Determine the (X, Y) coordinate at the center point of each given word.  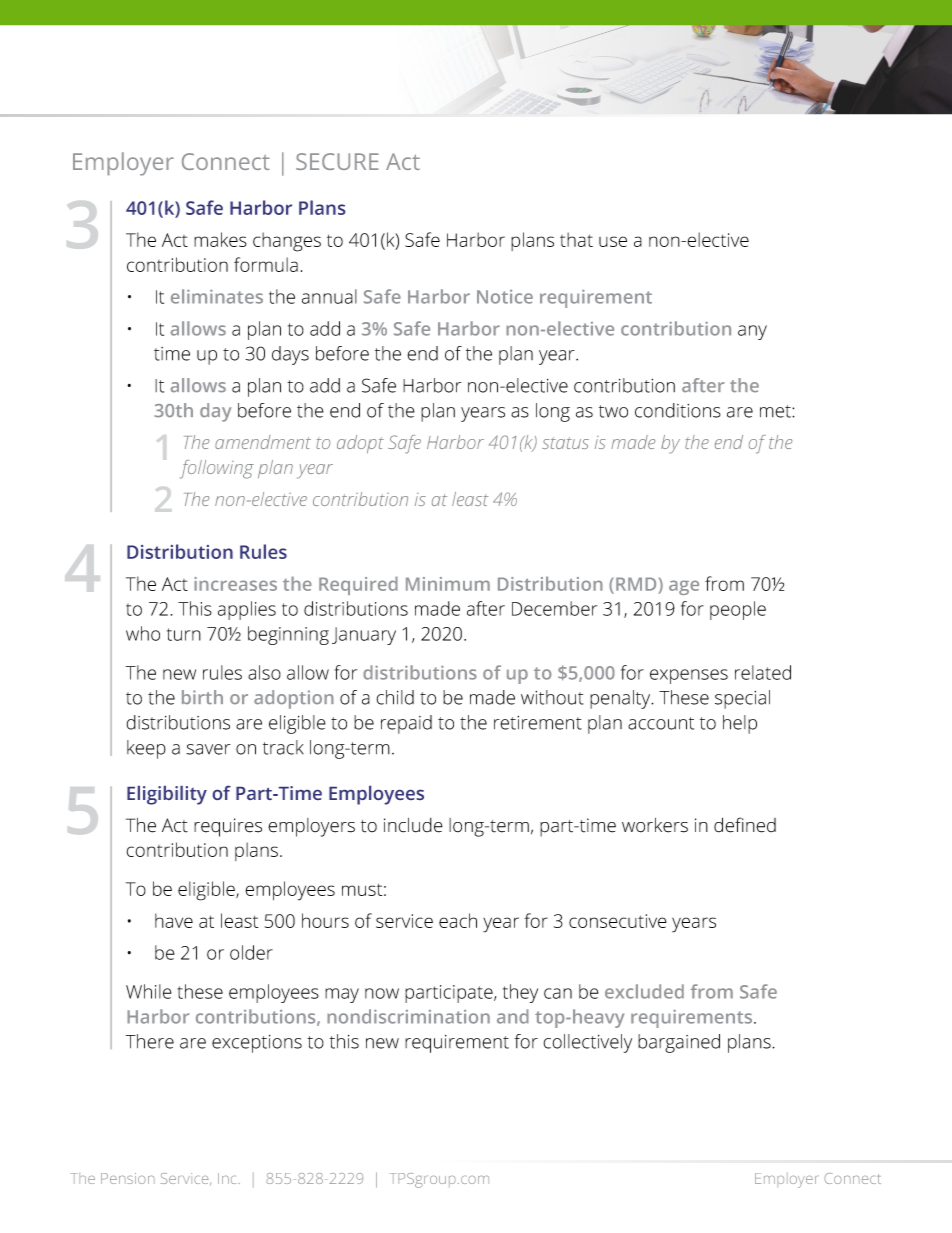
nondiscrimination (408, 1016)
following (217, 469)
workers (655, 825)
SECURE (337, 161)
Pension (128, 1178)
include (413, 825)
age (684, 587)
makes (220, 239)
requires (228, 827)
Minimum (448, 584)
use (613, 241)
